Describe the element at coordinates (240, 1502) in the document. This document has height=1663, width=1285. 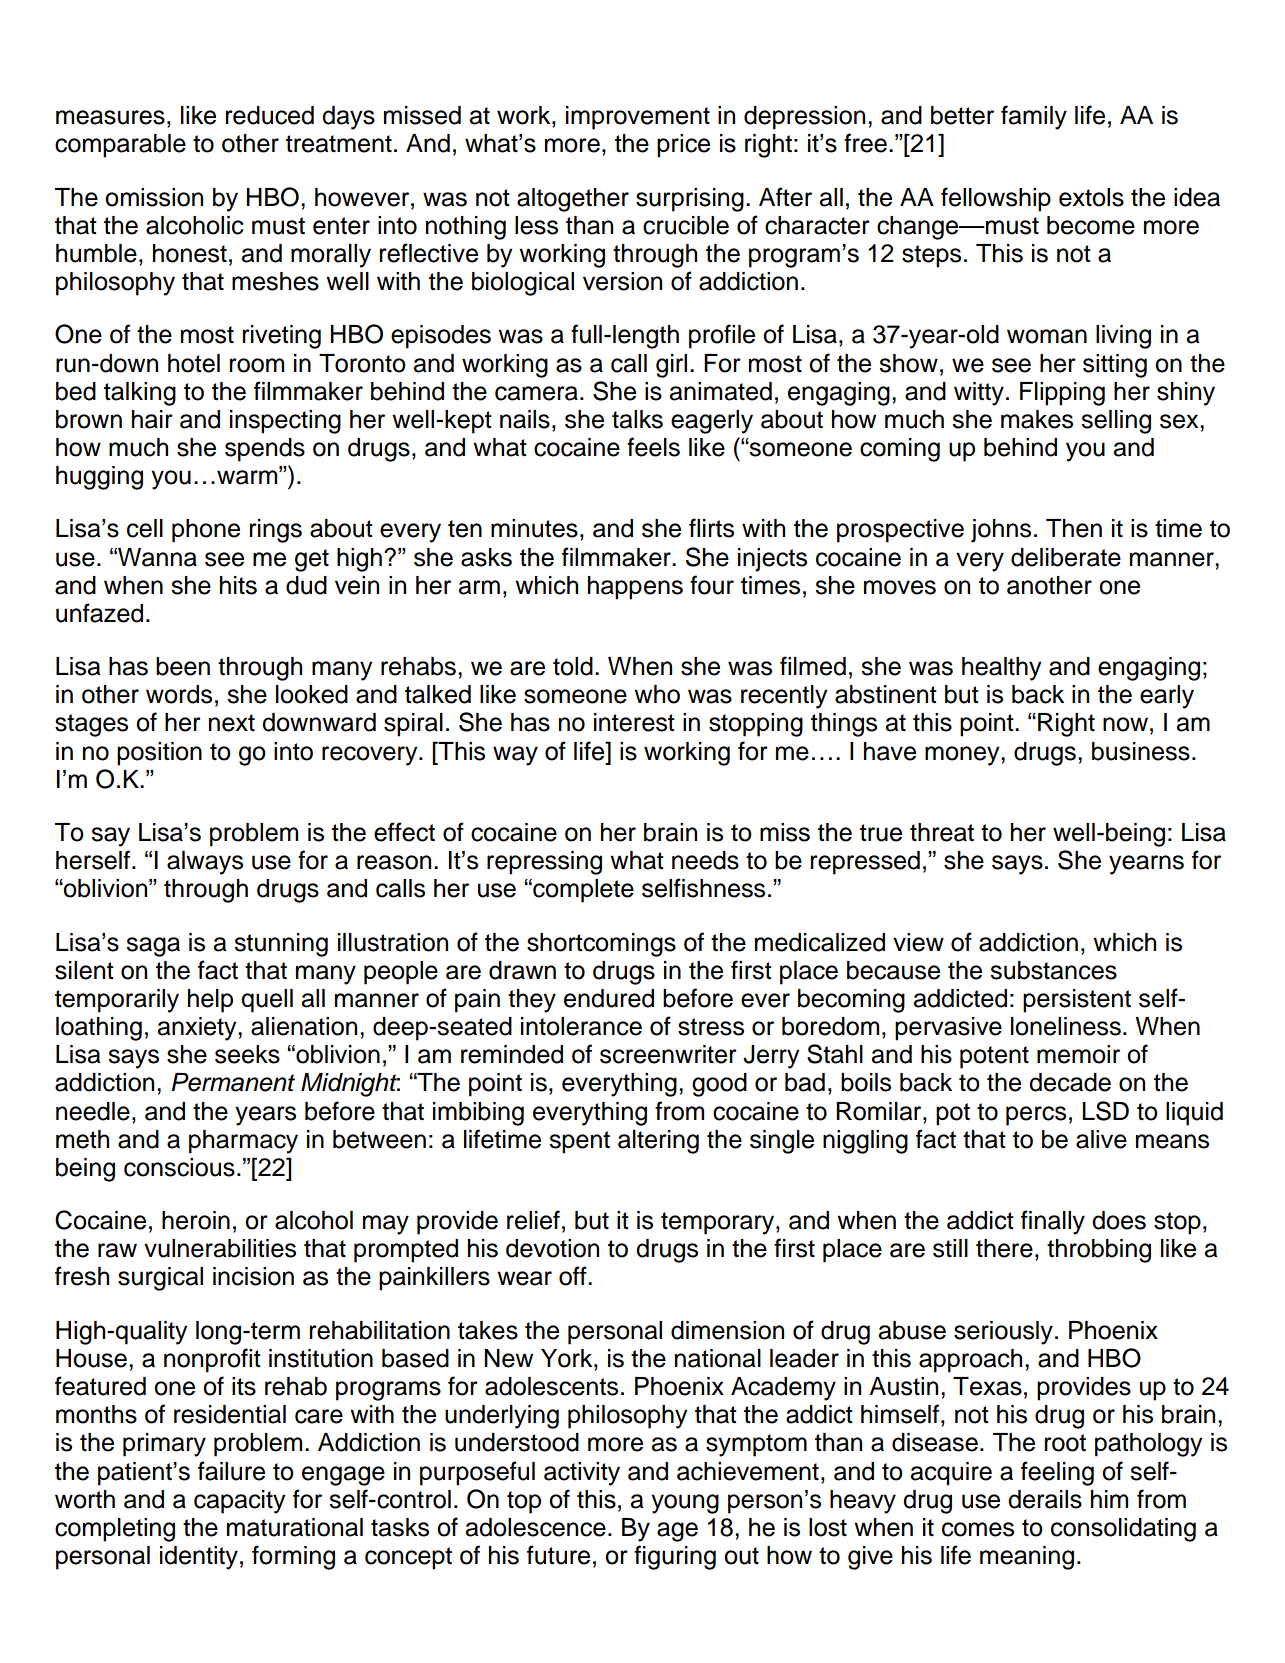
I see `capacity` at that location.
